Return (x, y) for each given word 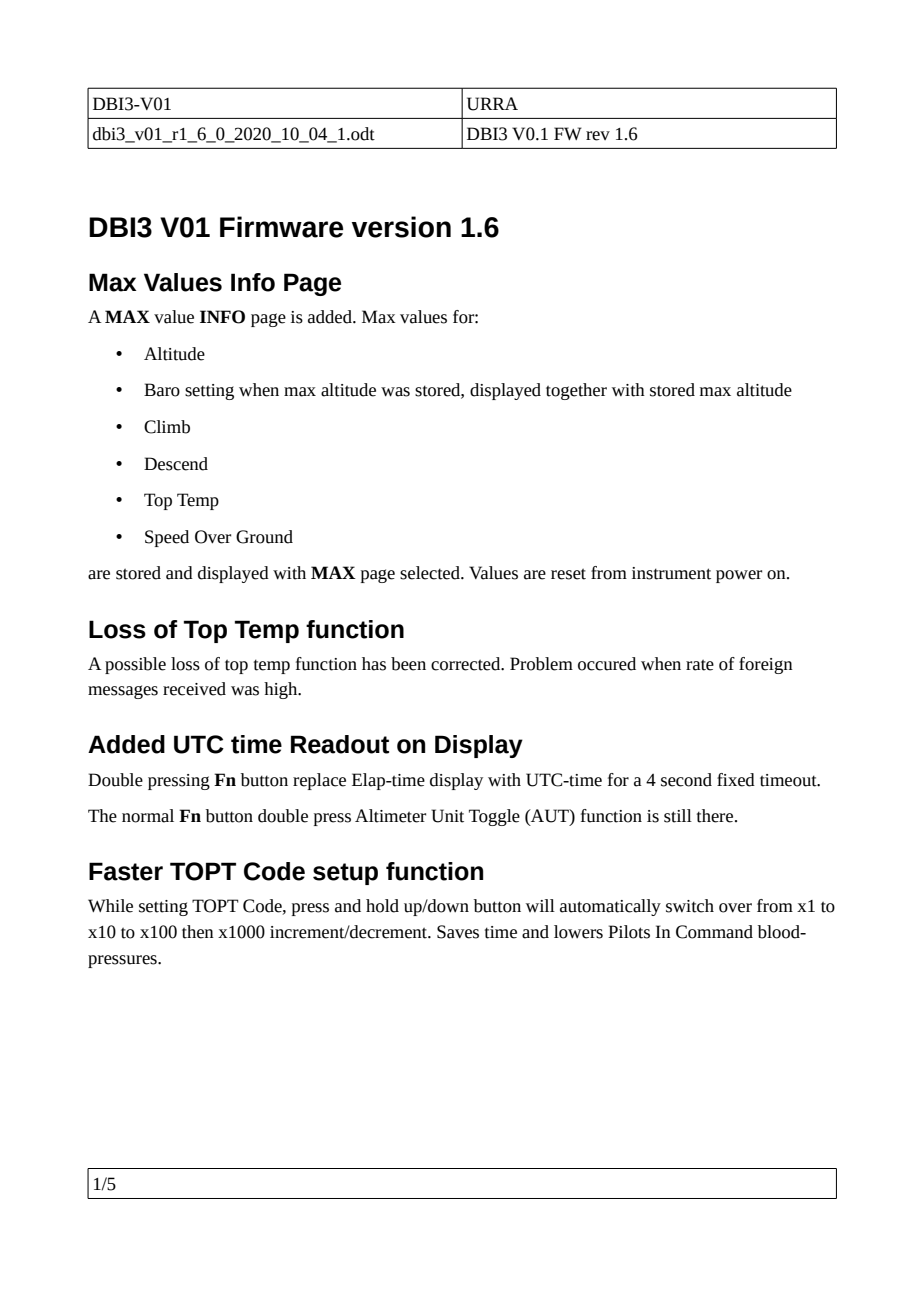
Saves (458, 932)
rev (598, 136)
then (198, 932)
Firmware (282, 227)
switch (690, 906)
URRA (492, 104)
